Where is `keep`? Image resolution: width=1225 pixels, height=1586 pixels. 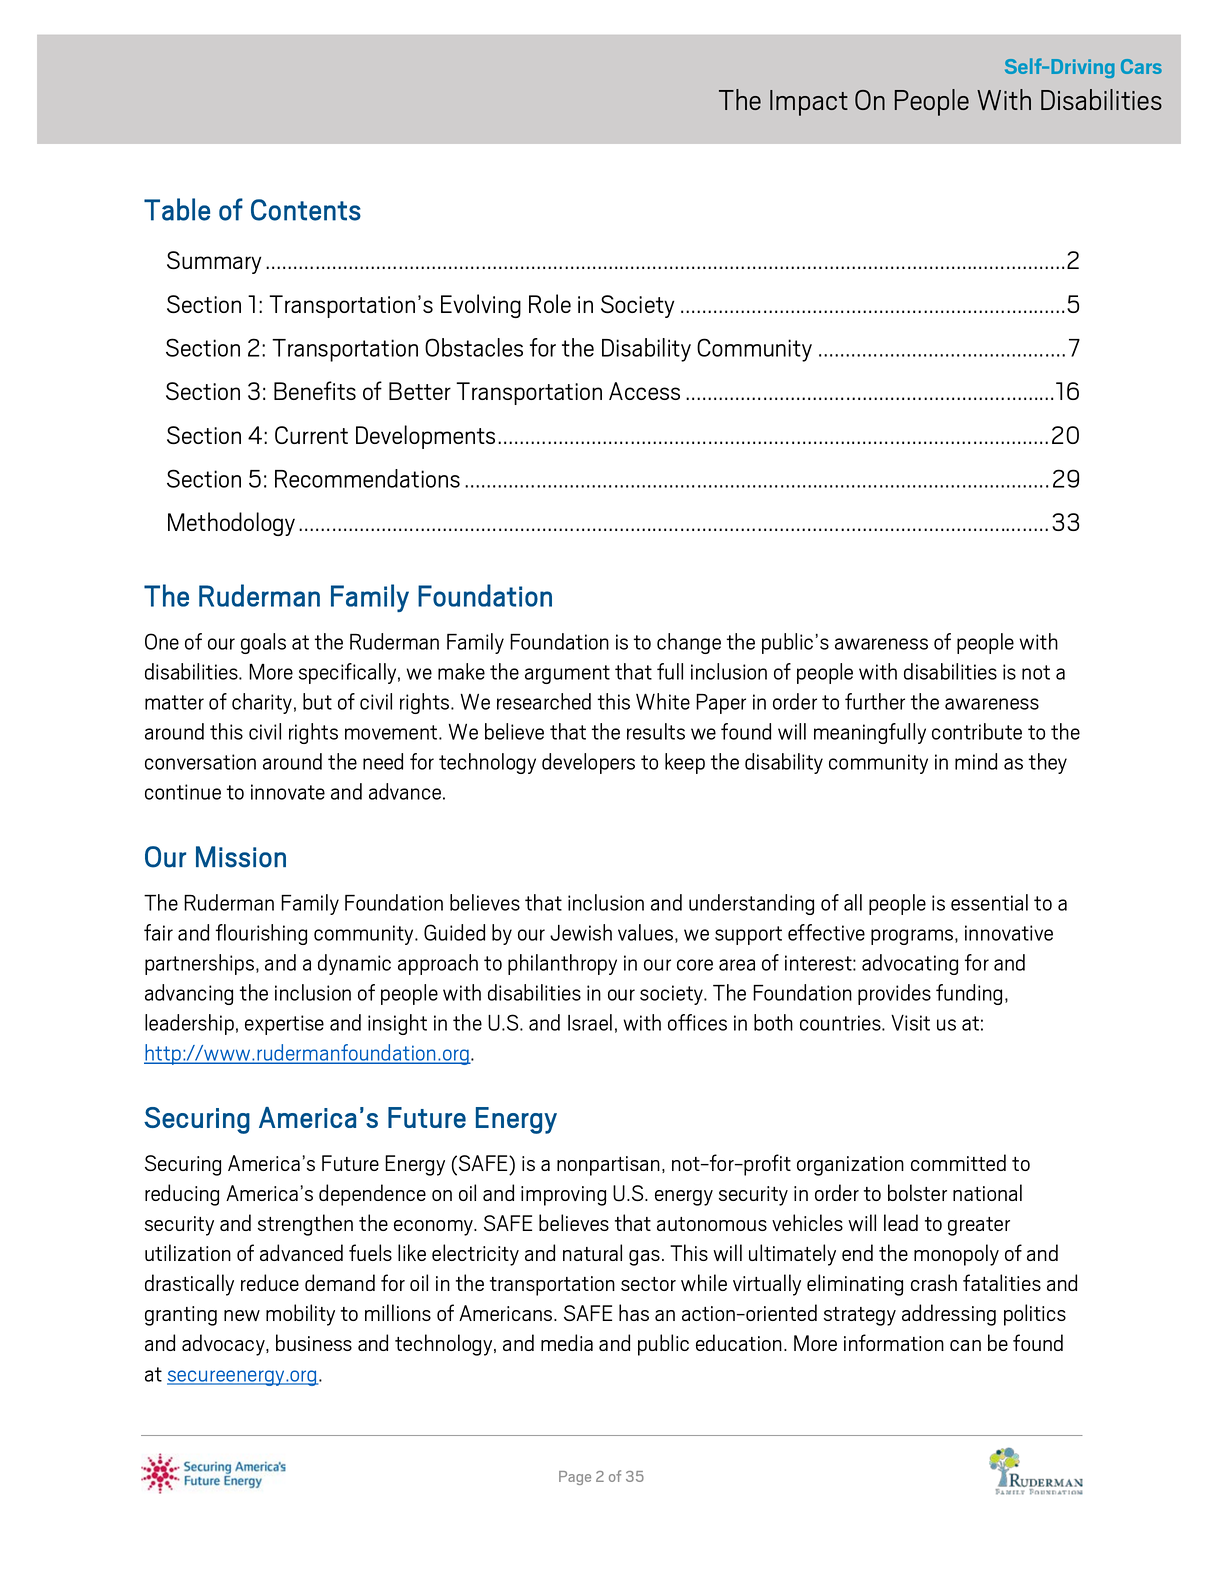 keep is located at coordinates (685, 763).
